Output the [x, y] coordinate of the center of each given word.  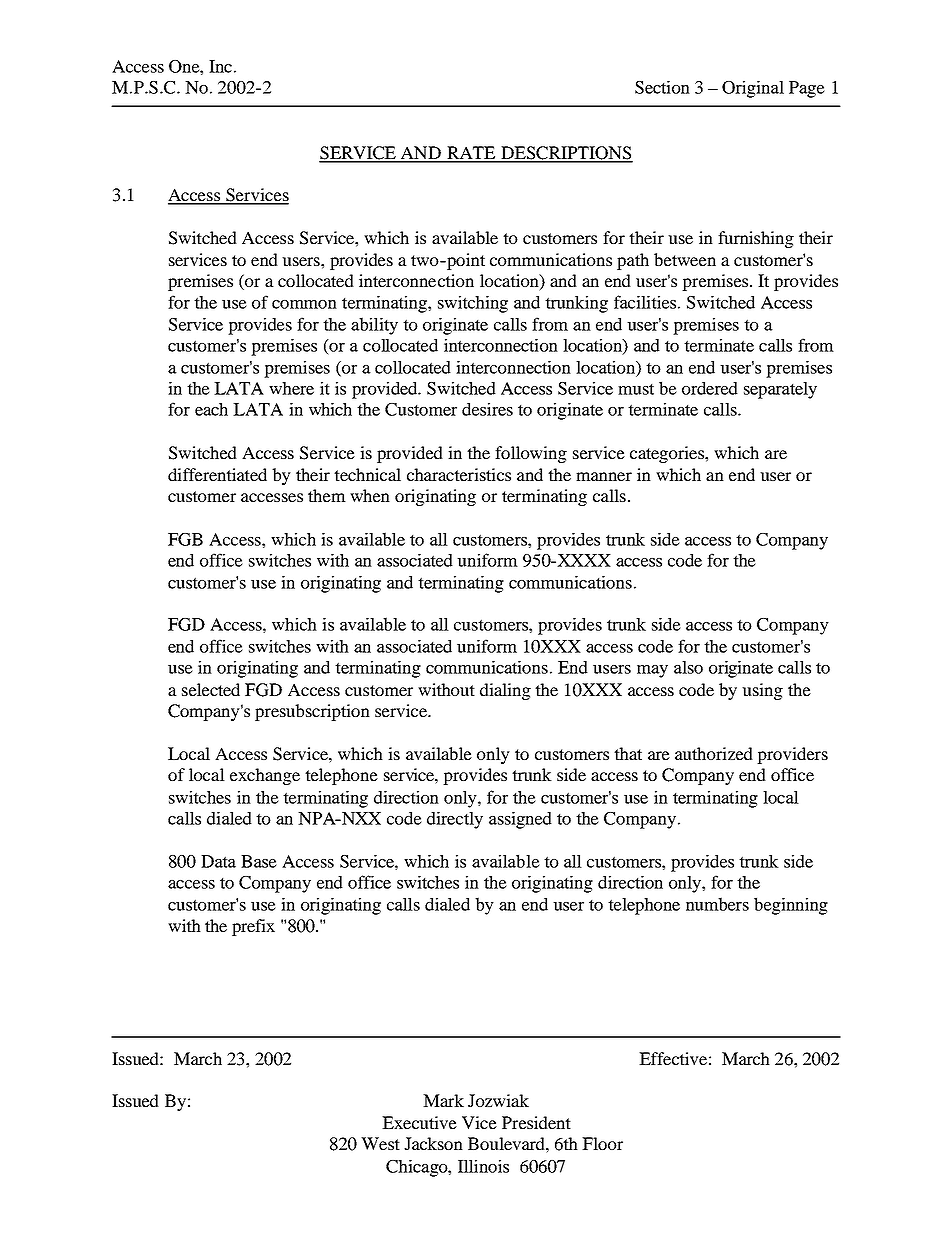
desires [487, 409]
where [291, 388]
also [688, 667]
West [380, 1143]
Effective [673, 1058]
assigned [520, 820]
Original [753, 89]
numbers [717, 904]
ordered [710, 388]
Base [259, 861]
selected [211, 689]
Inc [220, 66]
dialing [505, 691]
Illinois [483, 1166]
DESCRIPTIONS [566, 154]
